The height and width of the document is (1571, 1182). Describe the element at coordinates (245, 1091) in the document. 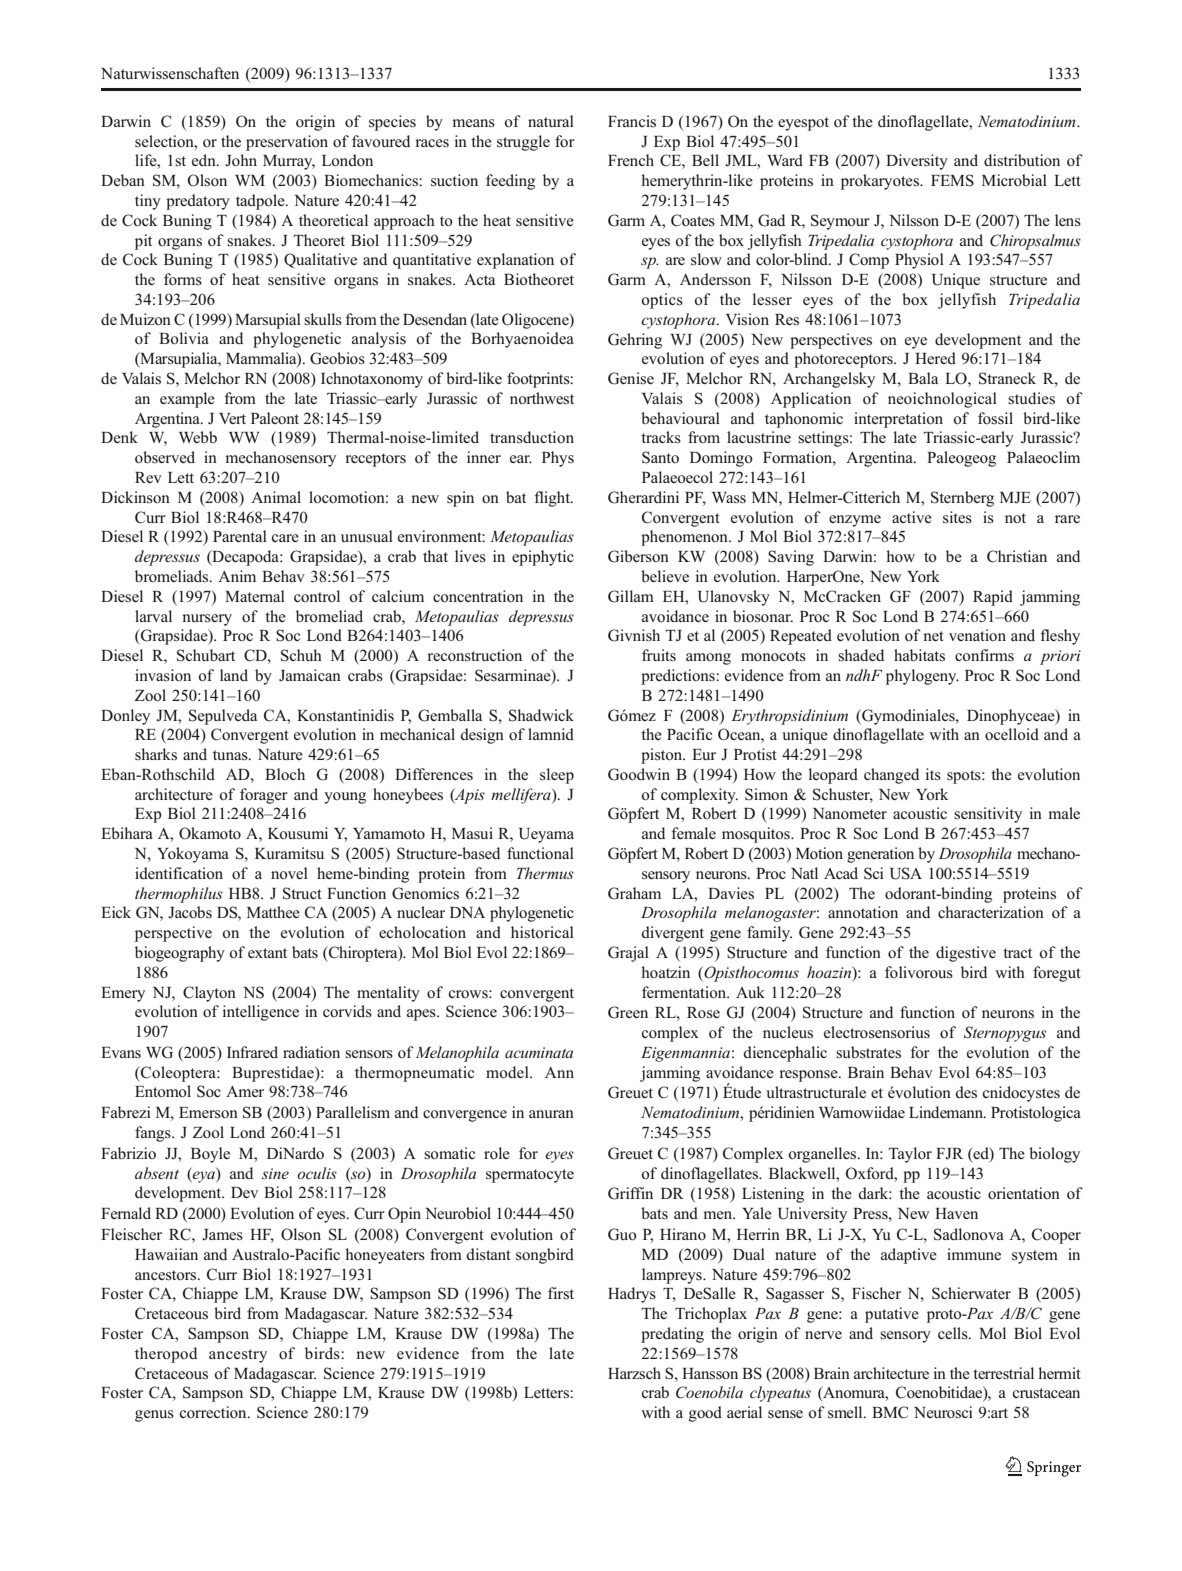

I see `Amer` at that location.
